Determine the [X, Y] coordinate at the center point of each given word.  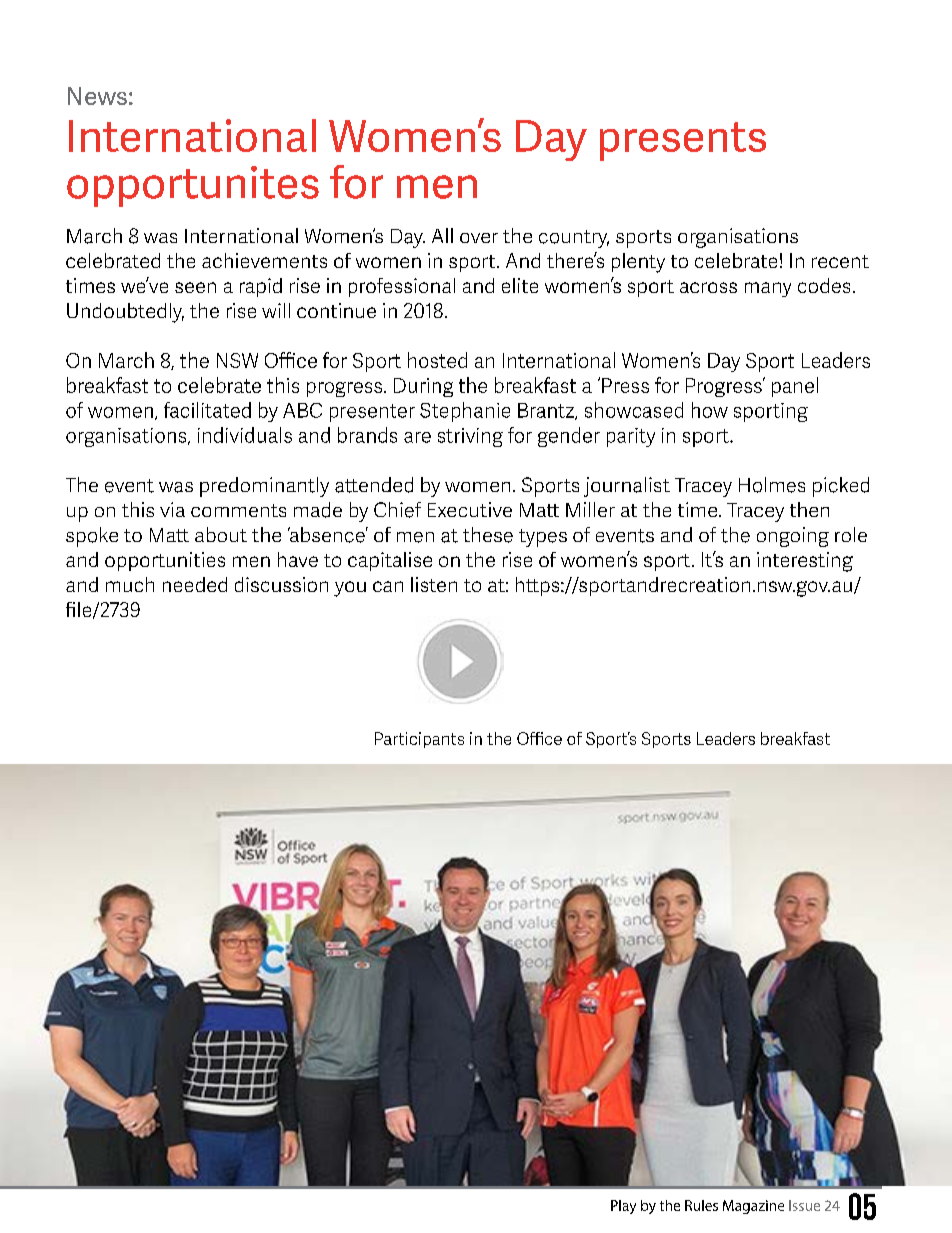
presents [683, 141]
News [97, 96]
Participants [419, 740]
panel [795, 387]
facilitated [207, 410]
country [574, 239]
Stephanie [465, 412]
